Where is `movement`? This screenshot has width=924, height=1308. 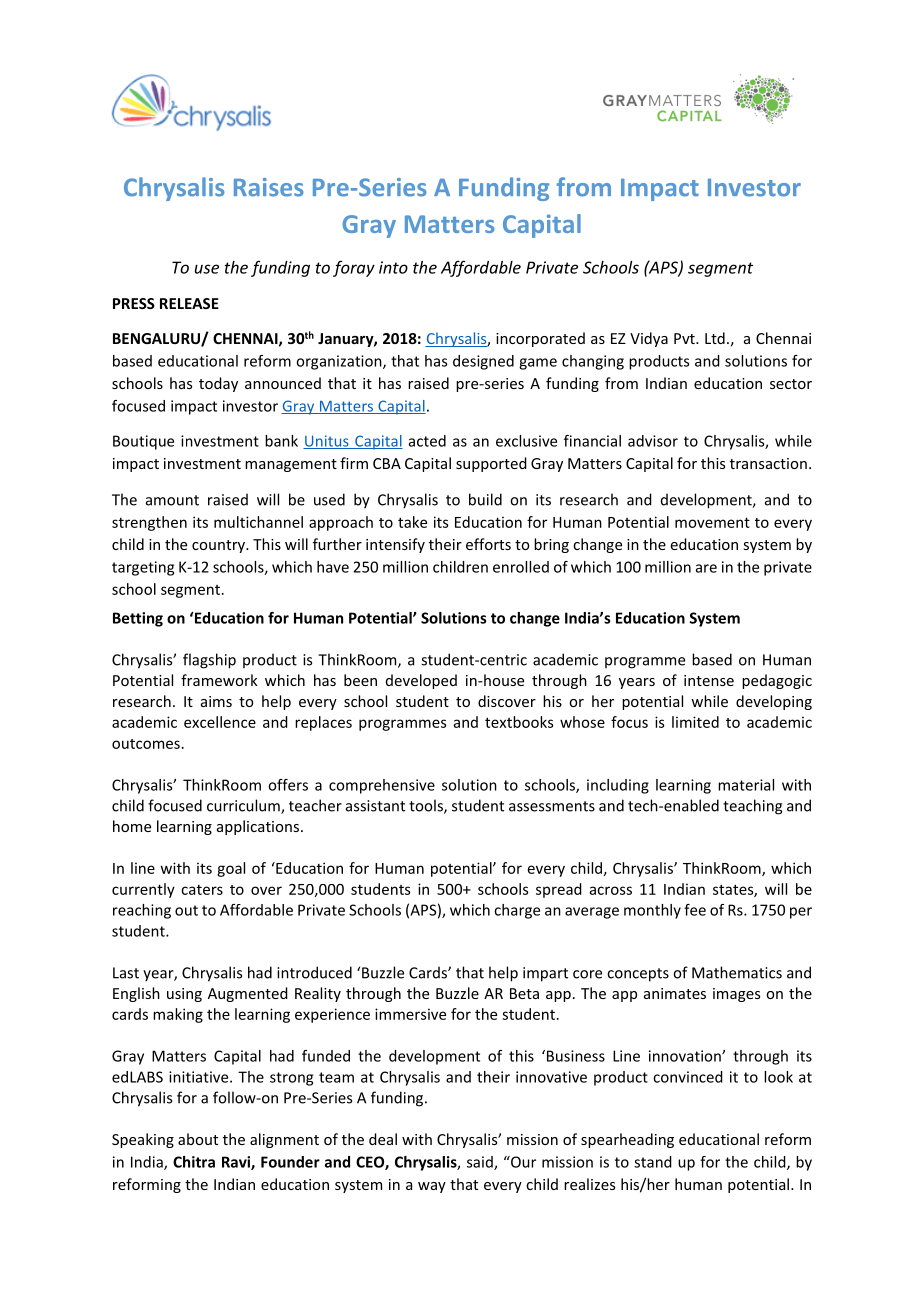 movement is located at coordinates (712, 522).
